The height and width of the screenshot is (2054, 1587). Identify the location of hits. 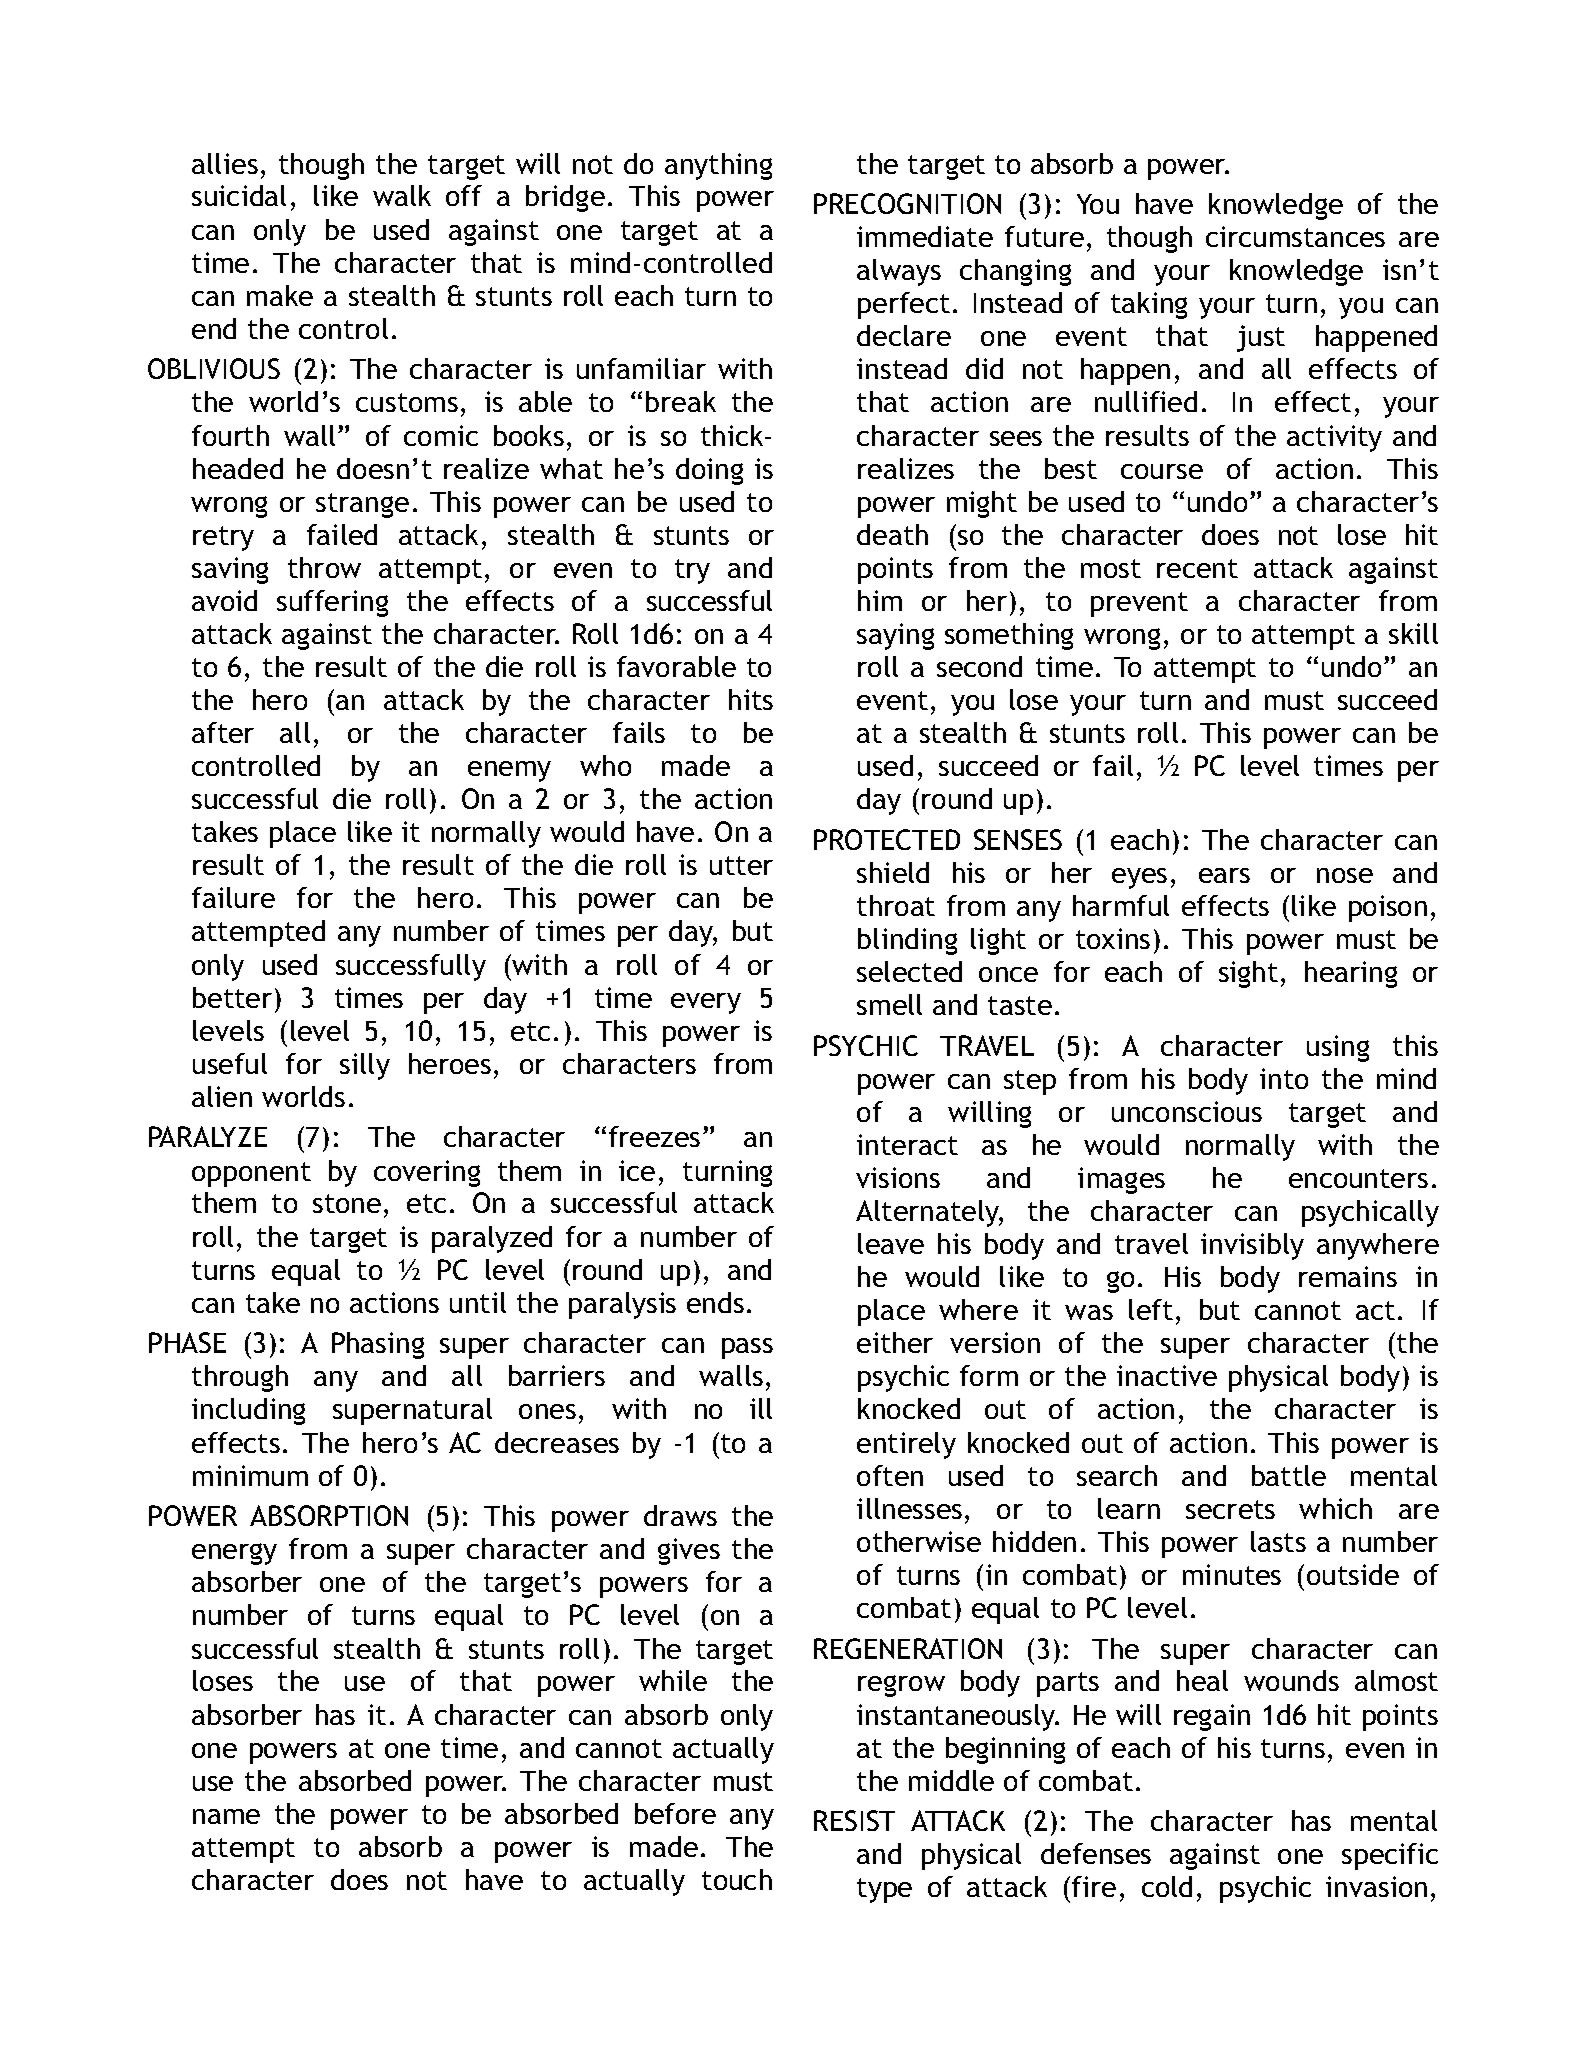
(751, 699).
